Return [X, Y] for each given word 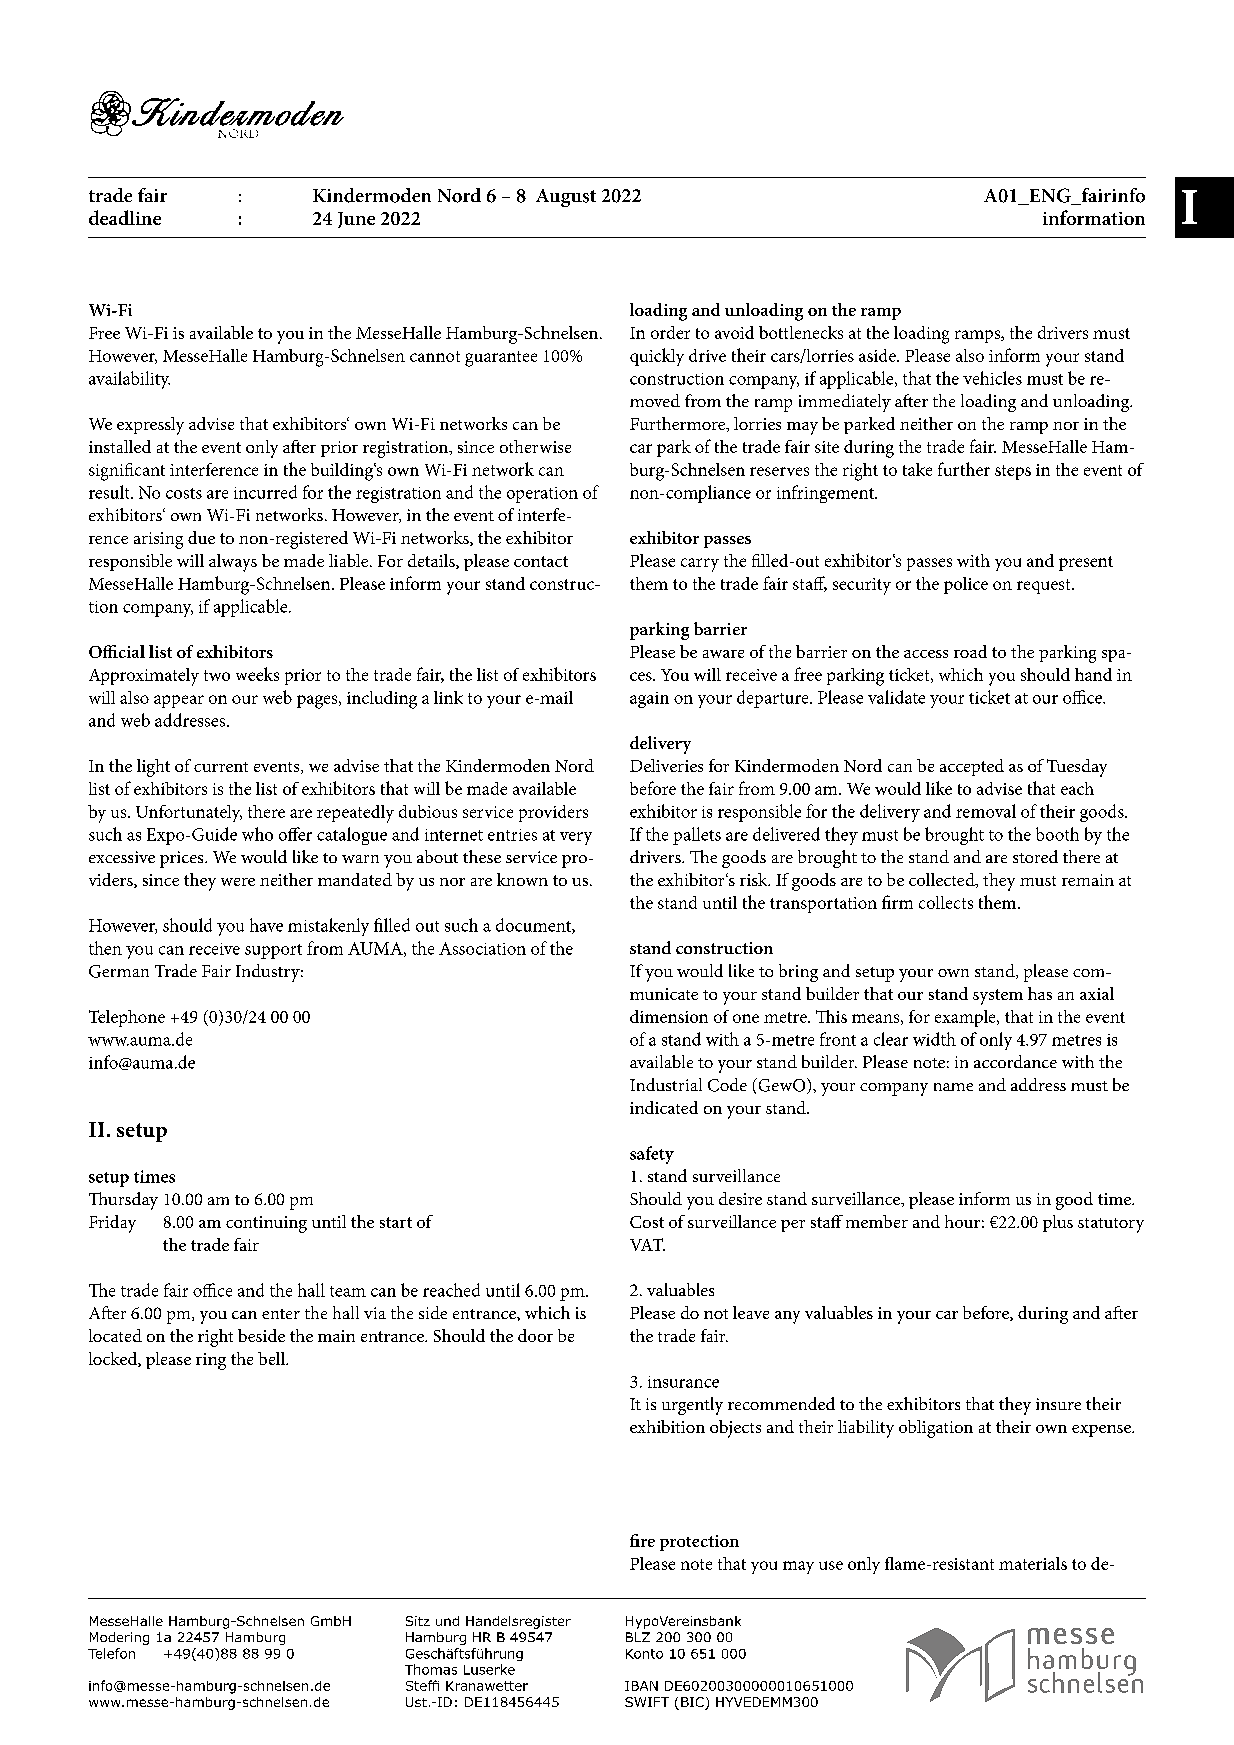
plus [1058, 1223]
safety [652, 1155]
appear [179, 701]
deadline [125, 217]
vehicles [992, 378]
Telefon [111, 1653]
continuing [266, 1224]
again [649, 700]
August [566, 198]
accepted [972, 767]
